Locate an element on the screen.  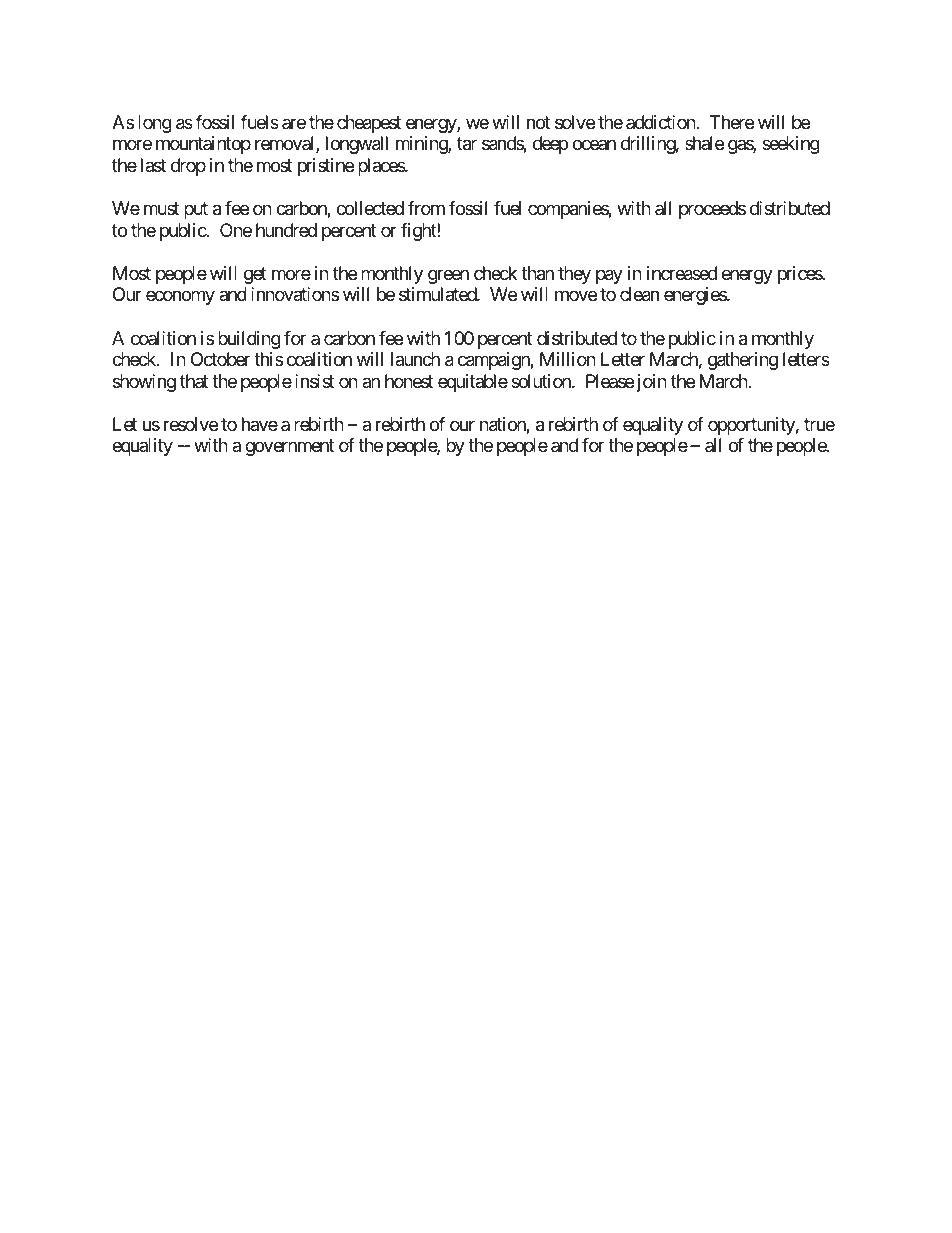
shale is located at coordinates (704, 143).
